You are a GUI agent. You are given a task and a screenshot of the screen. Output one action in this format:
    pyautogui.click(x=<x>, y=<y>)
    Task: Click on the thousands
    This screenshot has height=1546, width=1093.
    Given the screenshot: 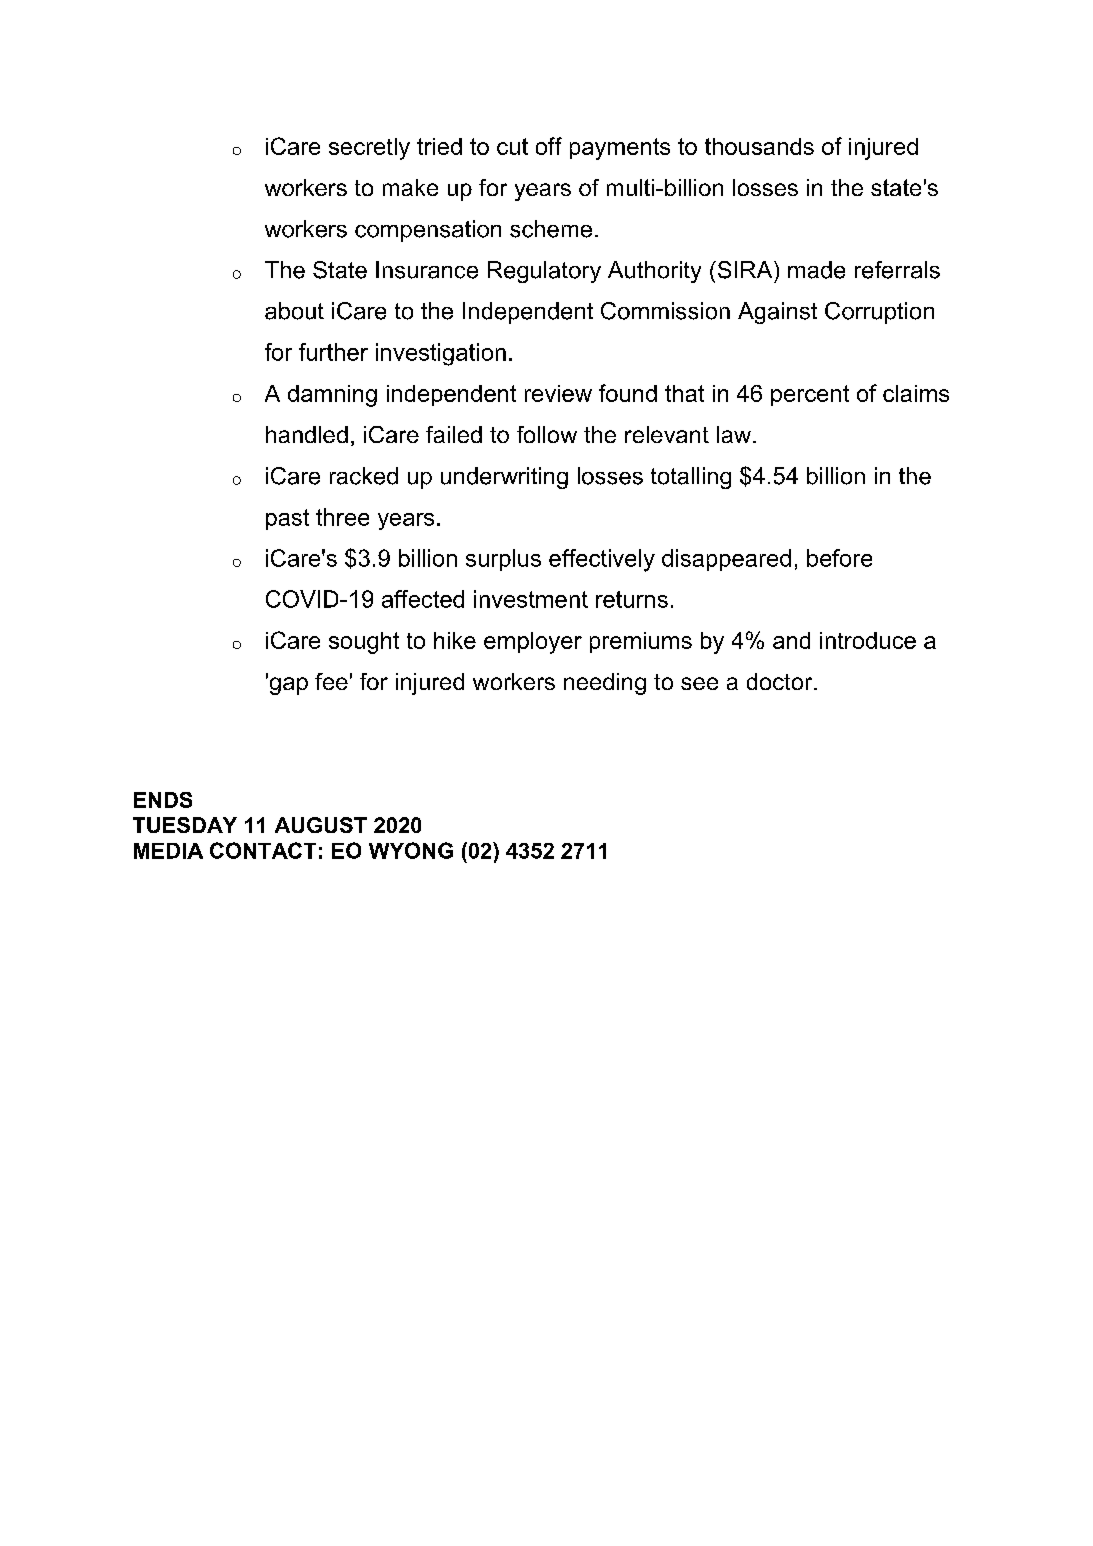 What is the action you would take?
    pyautogui.click(x=759, y=146)
